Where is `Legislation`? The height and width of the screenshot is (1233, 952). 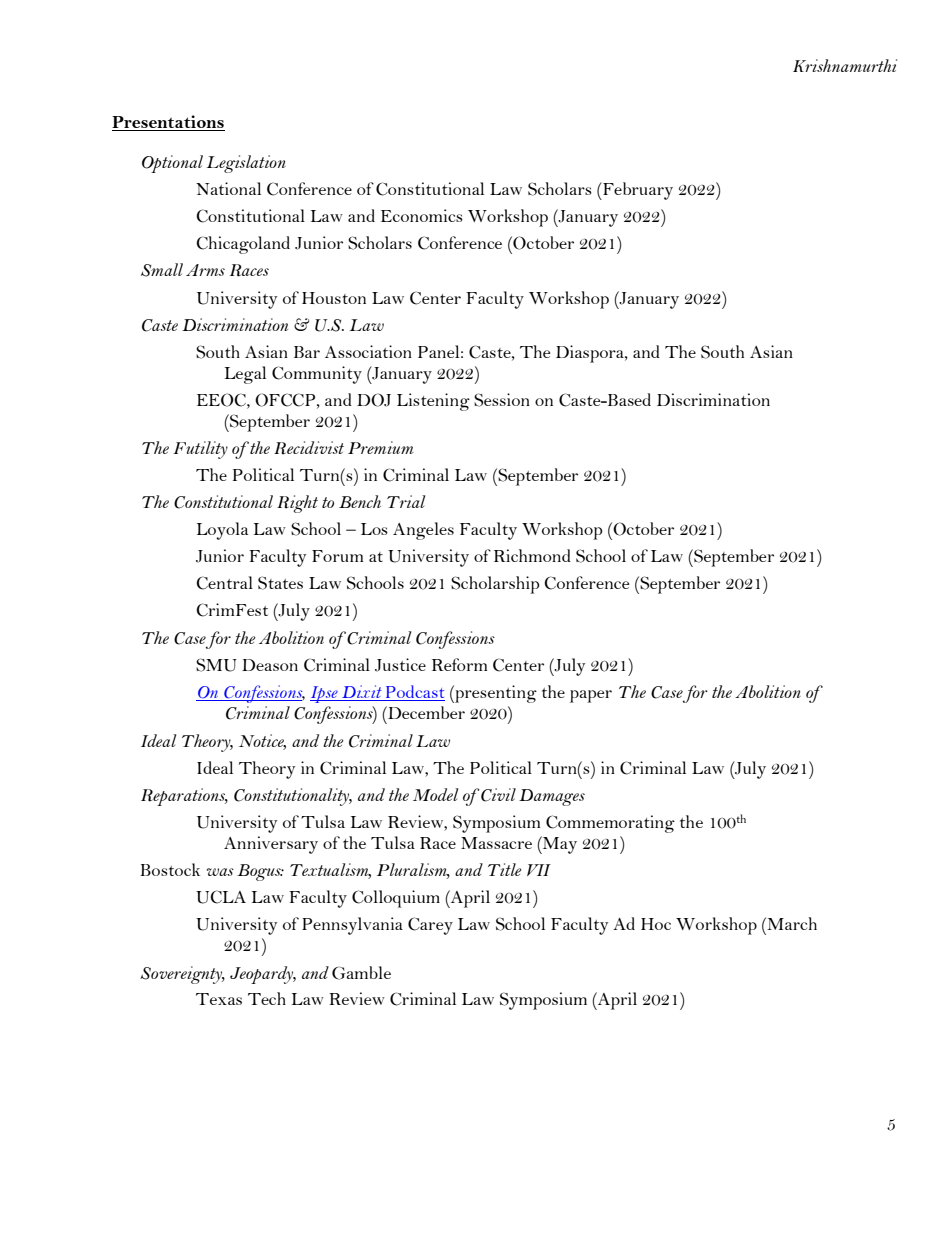
Legislation is located at coordinates (246, 164).
